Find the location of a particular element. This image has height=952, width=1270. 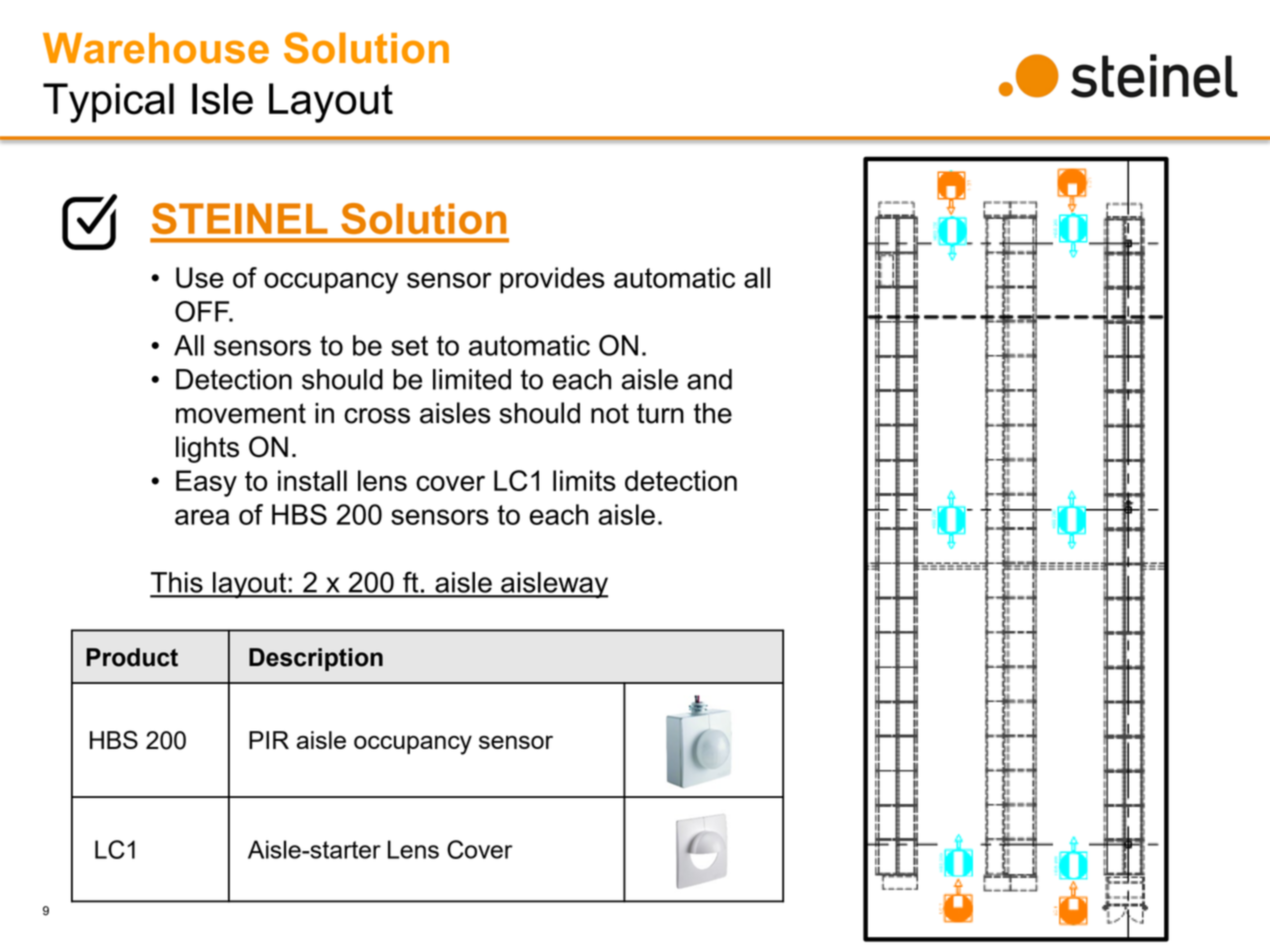

Warehouse is located at coordinates (156, 48).
